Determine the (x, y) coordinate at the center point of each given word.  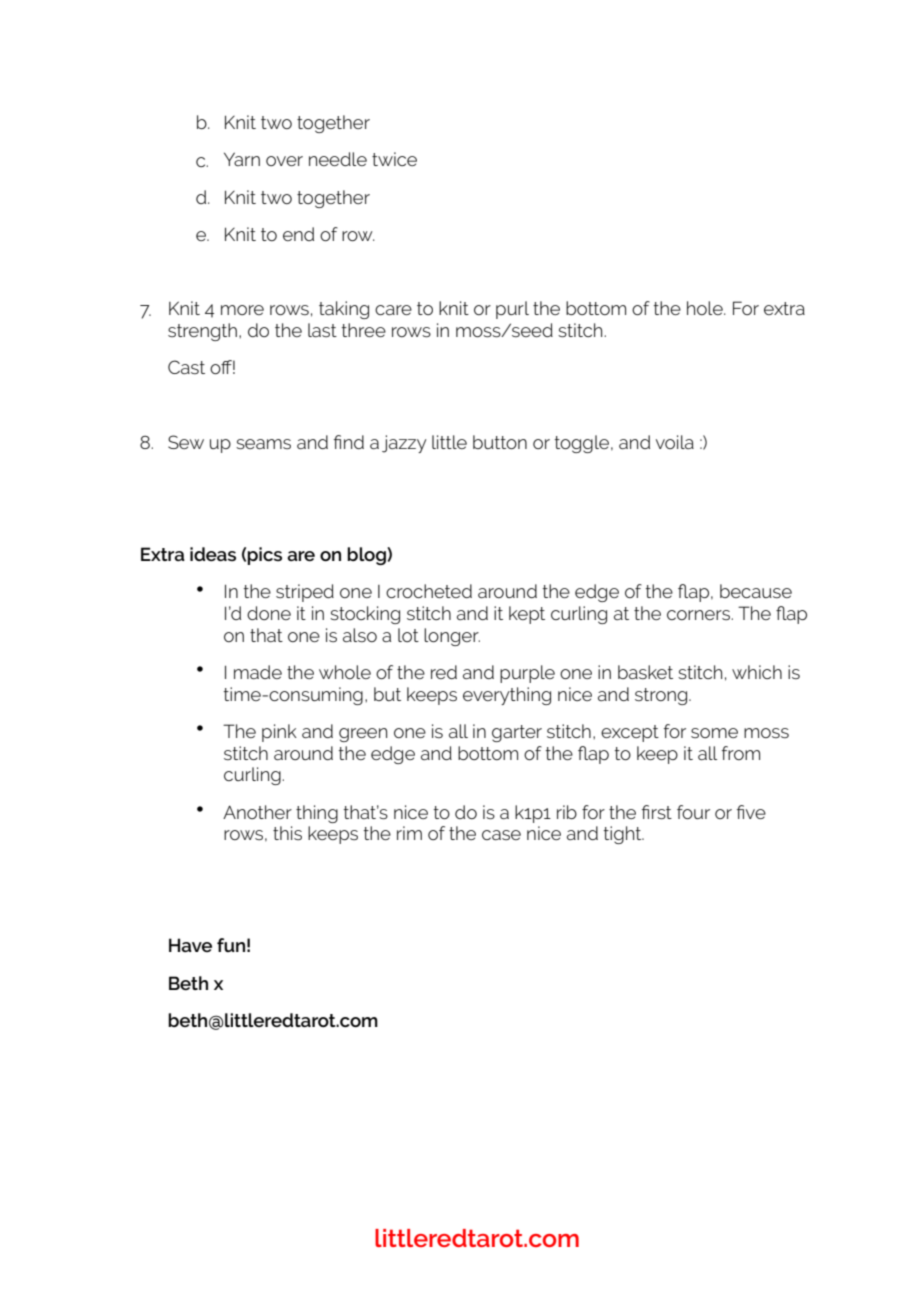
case (501, 835)
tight (623, 835)
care (393, 310)
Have (190, 945)
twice (394, 159)
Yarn (242, 159)
